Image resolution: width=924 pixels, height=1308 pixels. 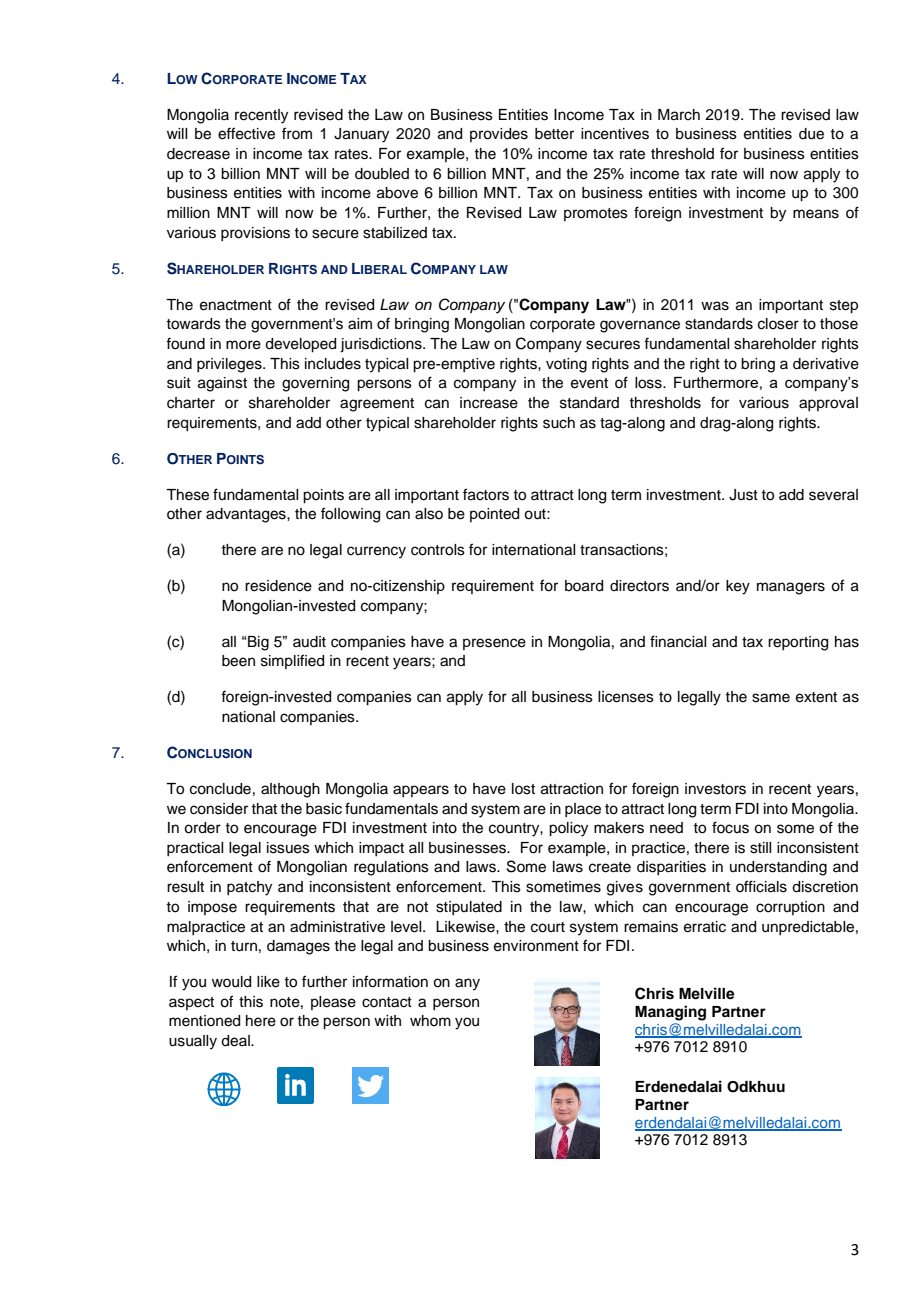 What do you see at coordinates (246, 133) in the screenshot?
I see `effective` at bounding box center [246, 133].
